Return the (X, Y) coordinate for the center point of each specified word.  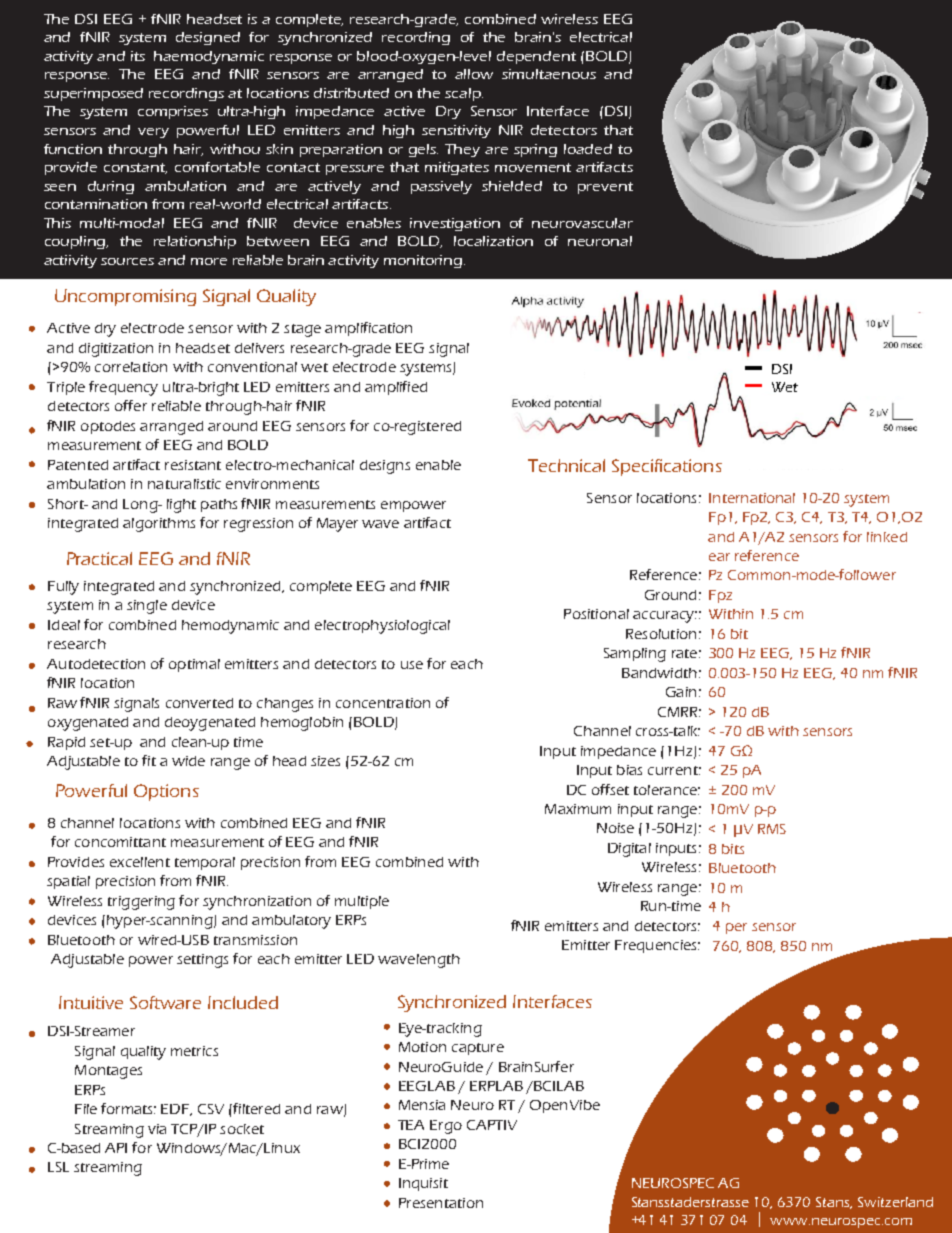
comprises (173, 112)
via (157, 1129)
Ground (670, 595)
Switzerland (895, 1202)
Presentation (441, 1203)
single (147, 607)
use (412, 665)
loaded (588, 149)
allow (474, 74)
